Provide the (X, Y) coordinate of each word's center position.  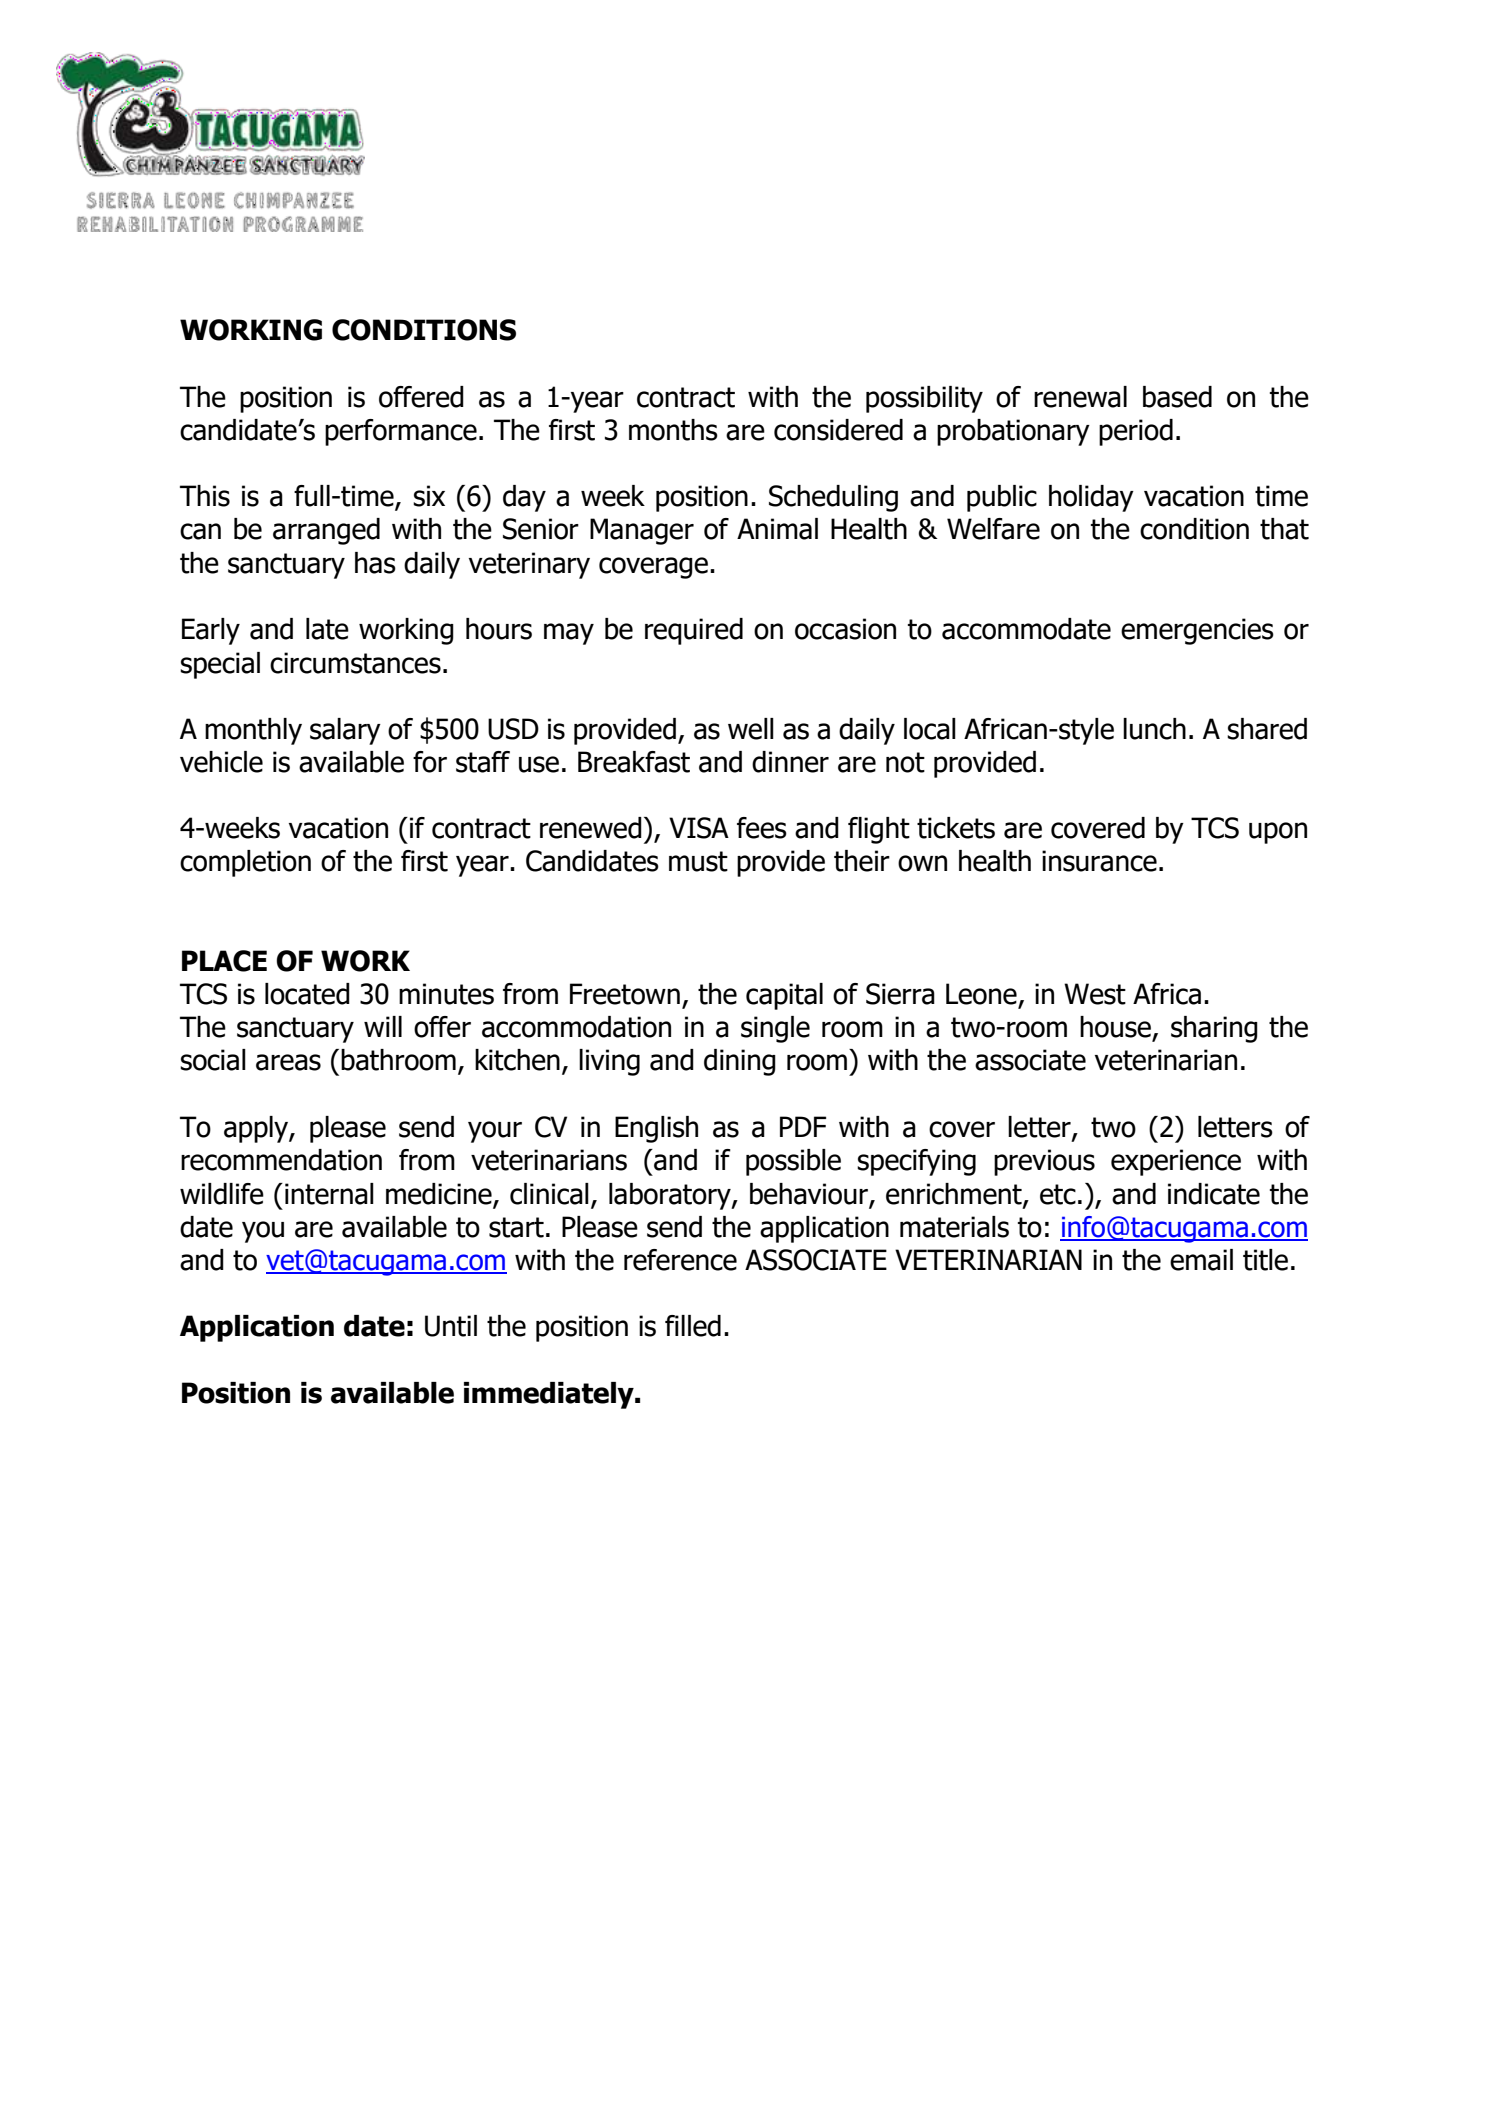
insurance (1099, 861)
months (673, 430)
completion (245, 863)
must (698, 861)
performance (401, 432)
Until (451, 1326)
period (1136, 432)
